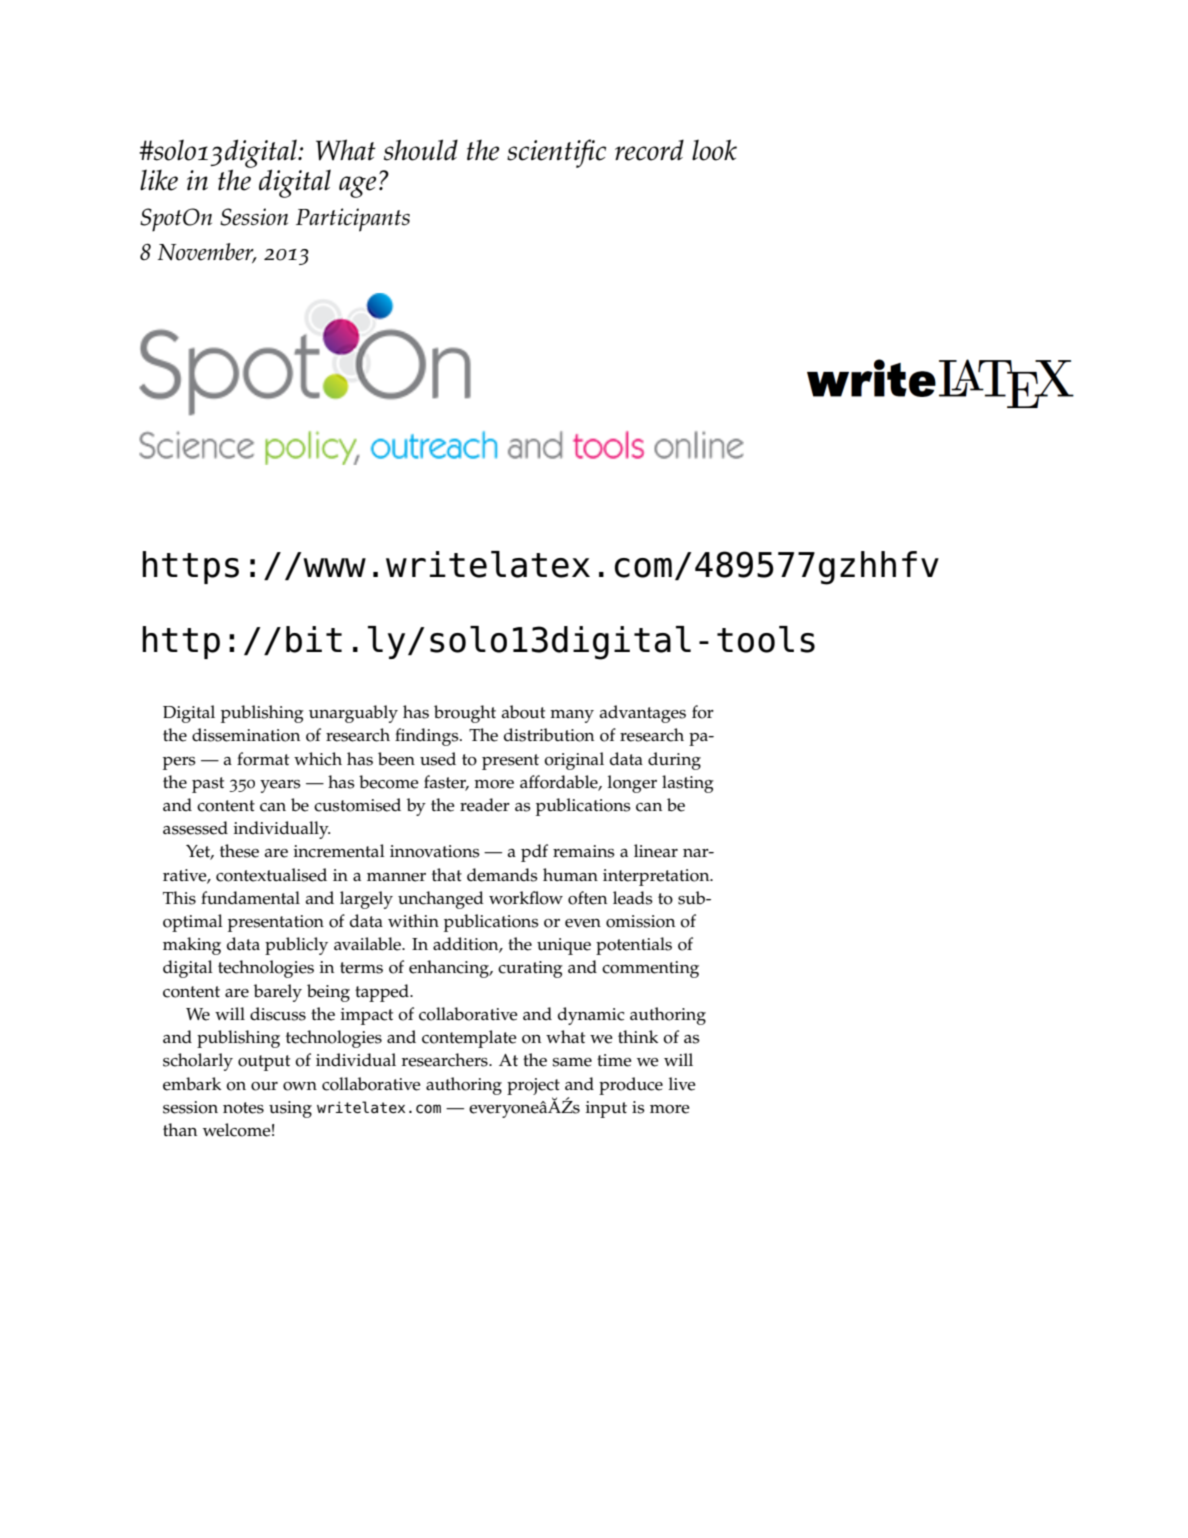 The height and width of the screenshot is (1538, 1188). Describe the element at coordinates (421, 150) in the screenshot. I see `should` at that location.
